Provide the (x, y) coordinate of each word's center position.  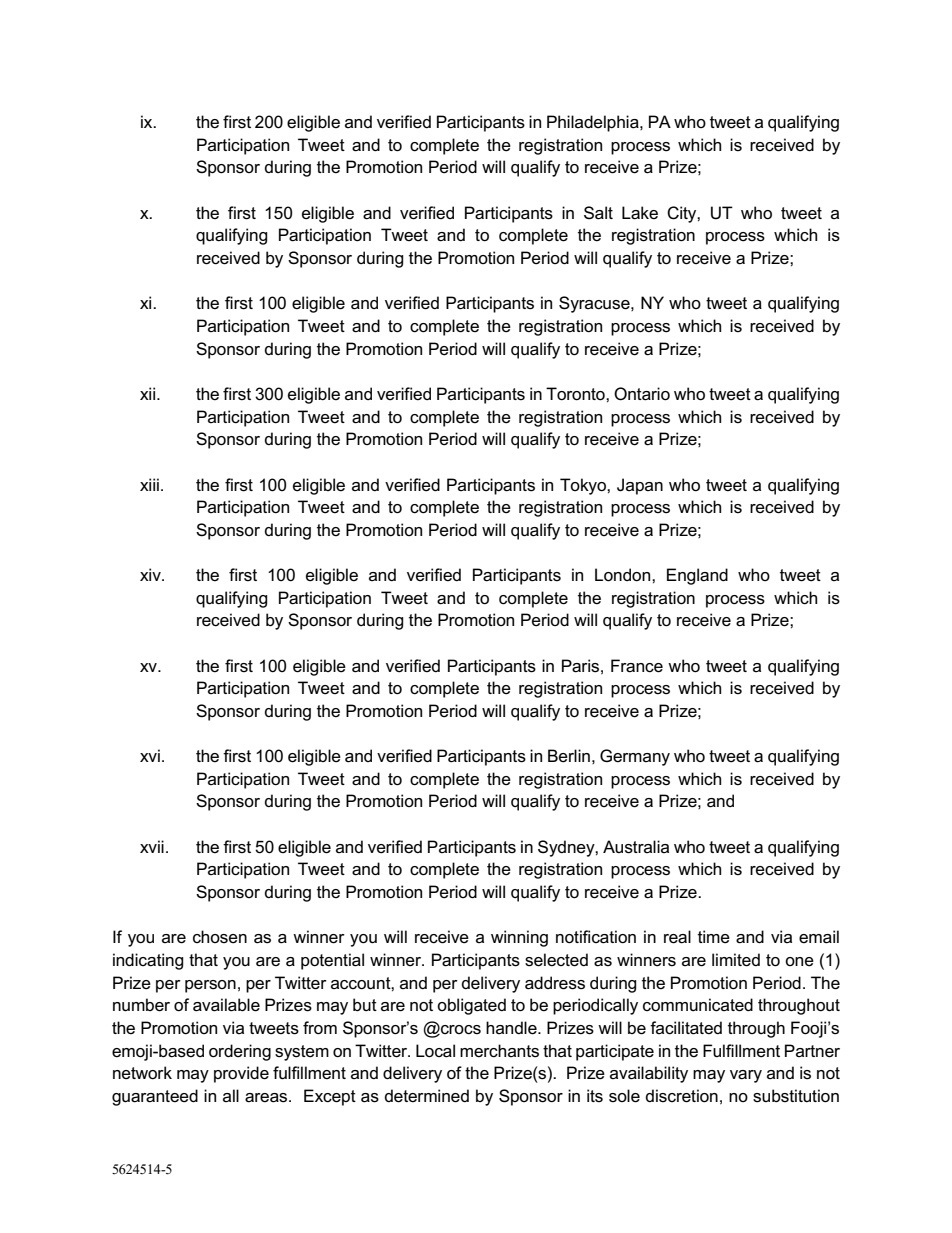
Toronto (576, 394)
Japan (640, 486)
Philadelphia (594, 123)
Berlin (569, 756)
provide (241, 1074)
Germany (635, 757)
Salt (598, 213)
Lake (640, 213)
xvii (152, 846)
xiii (149, 484)
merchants (499, 1051)
